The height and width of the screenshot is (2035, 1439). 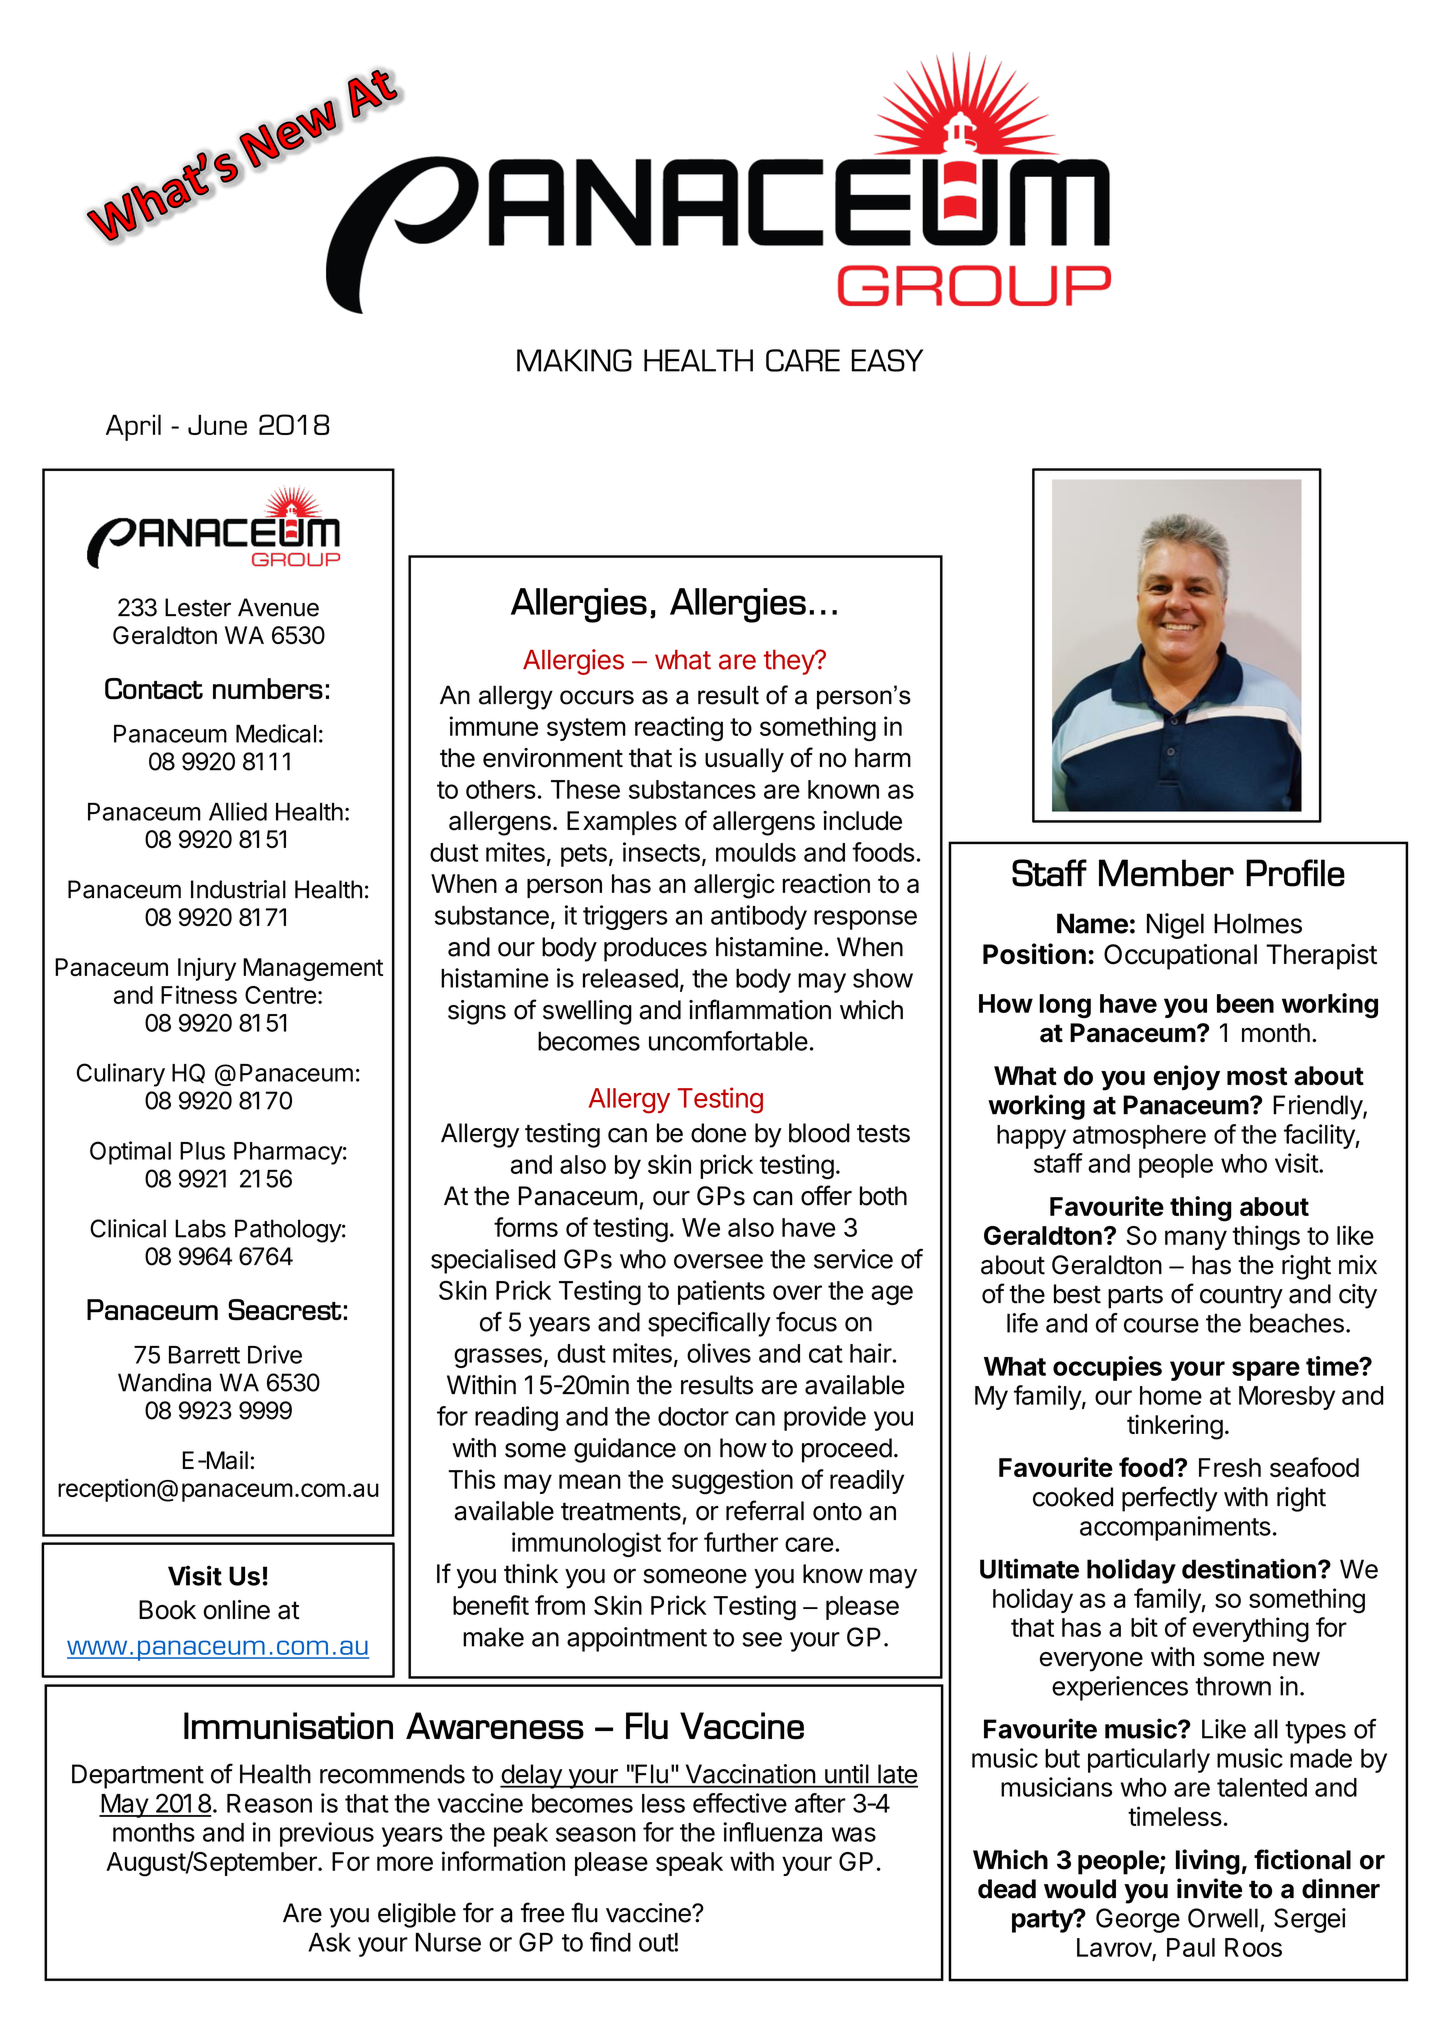 What do you see at coordinates (718, 1133) in the screenshot?
I see `done` at bounding box center [718, 1133].
